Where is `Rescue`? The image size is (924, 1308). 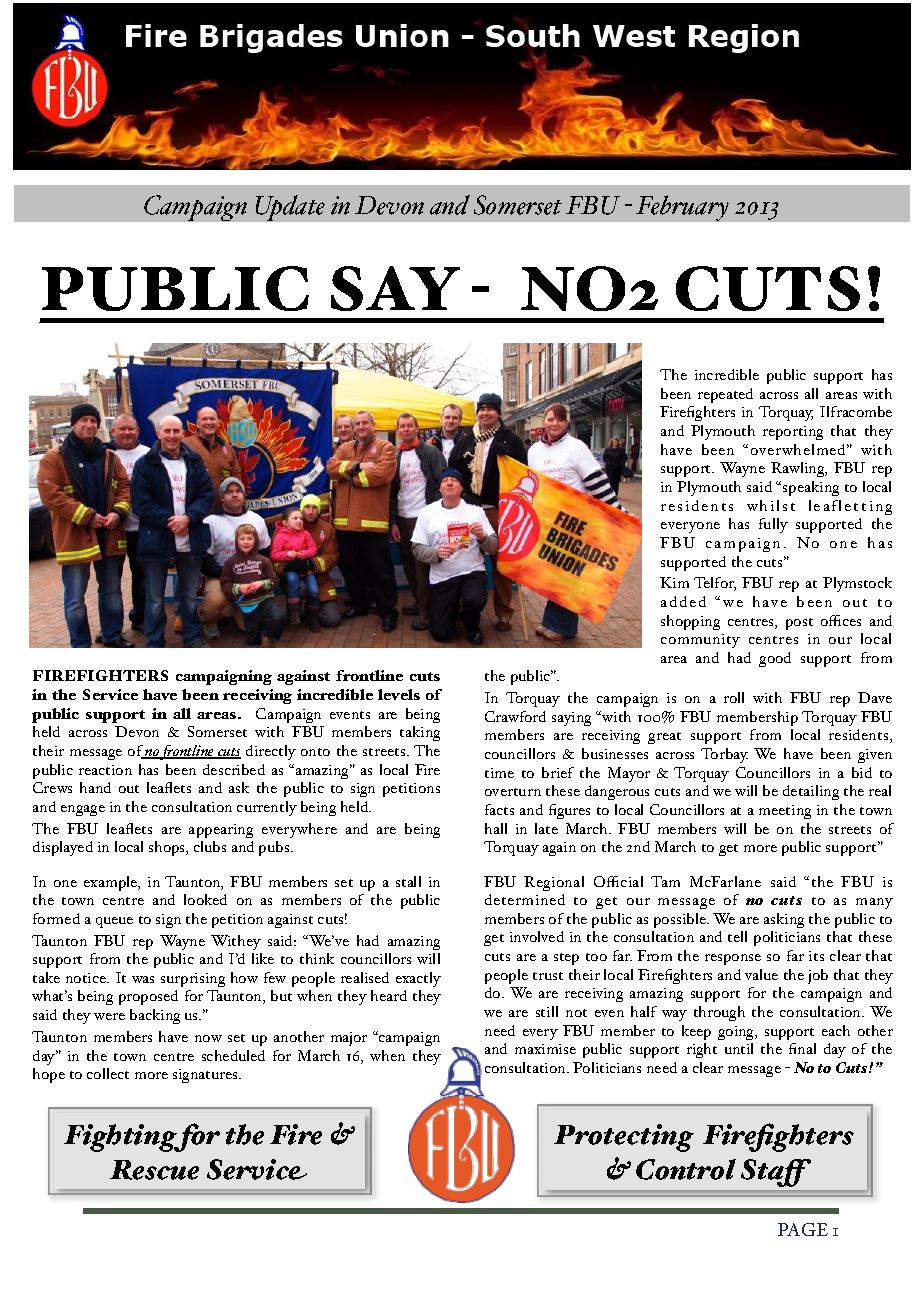
Rescue is located at coordinates (154, 1170).
